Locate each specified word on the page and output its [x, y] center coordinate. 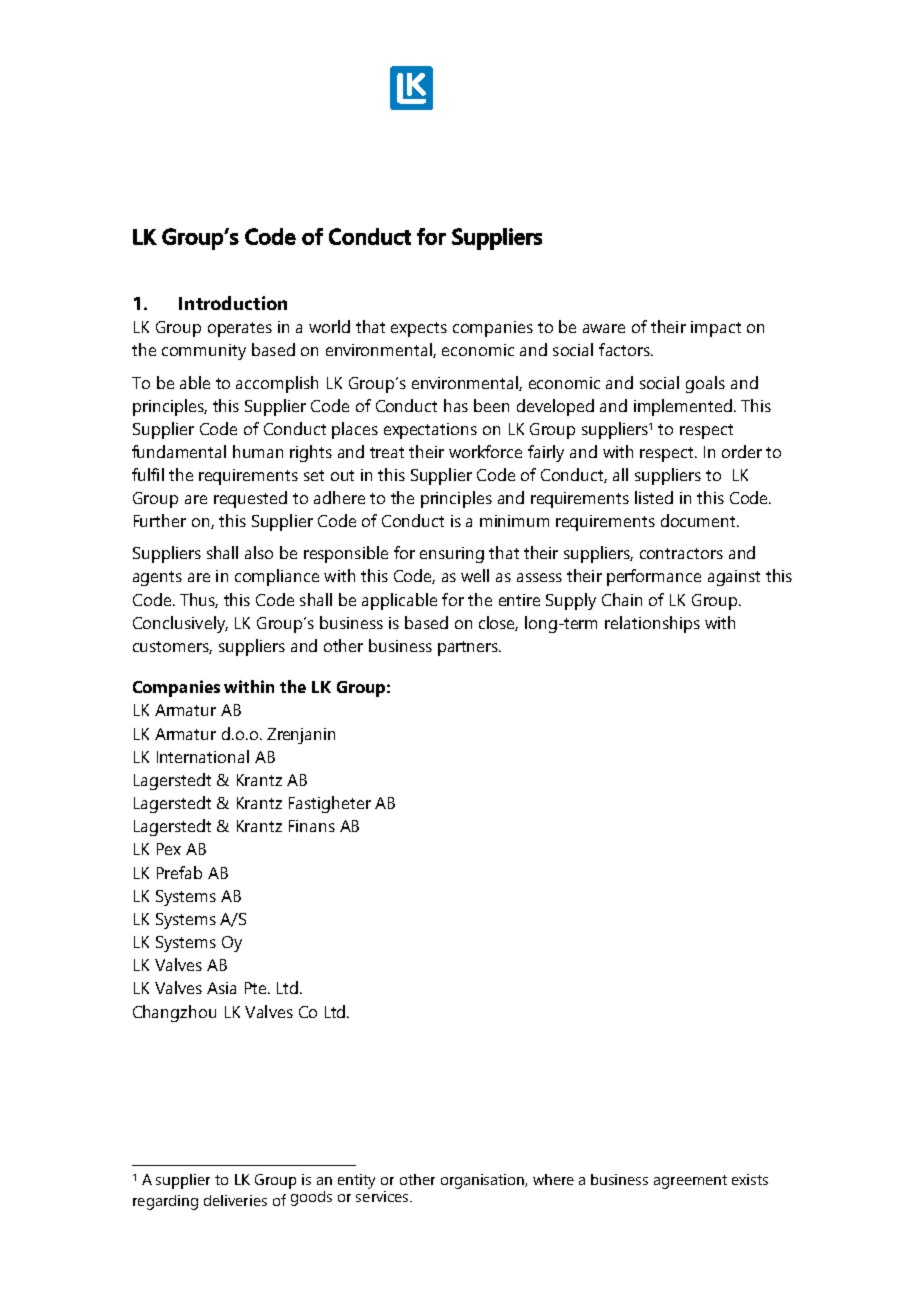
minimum [514, 521]
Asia [221, 988]
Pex [169, 849]
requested [250, 499]
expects [419, 329]
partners [469, 648]
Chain [622, 599]
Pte [257, 988]
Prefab [179, 872]
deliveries [235, 1200]
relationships [652, 624]
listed [654, 497]
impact [716, 329]
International [203, 756]
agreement [690, 1182]
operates [240, 329]
